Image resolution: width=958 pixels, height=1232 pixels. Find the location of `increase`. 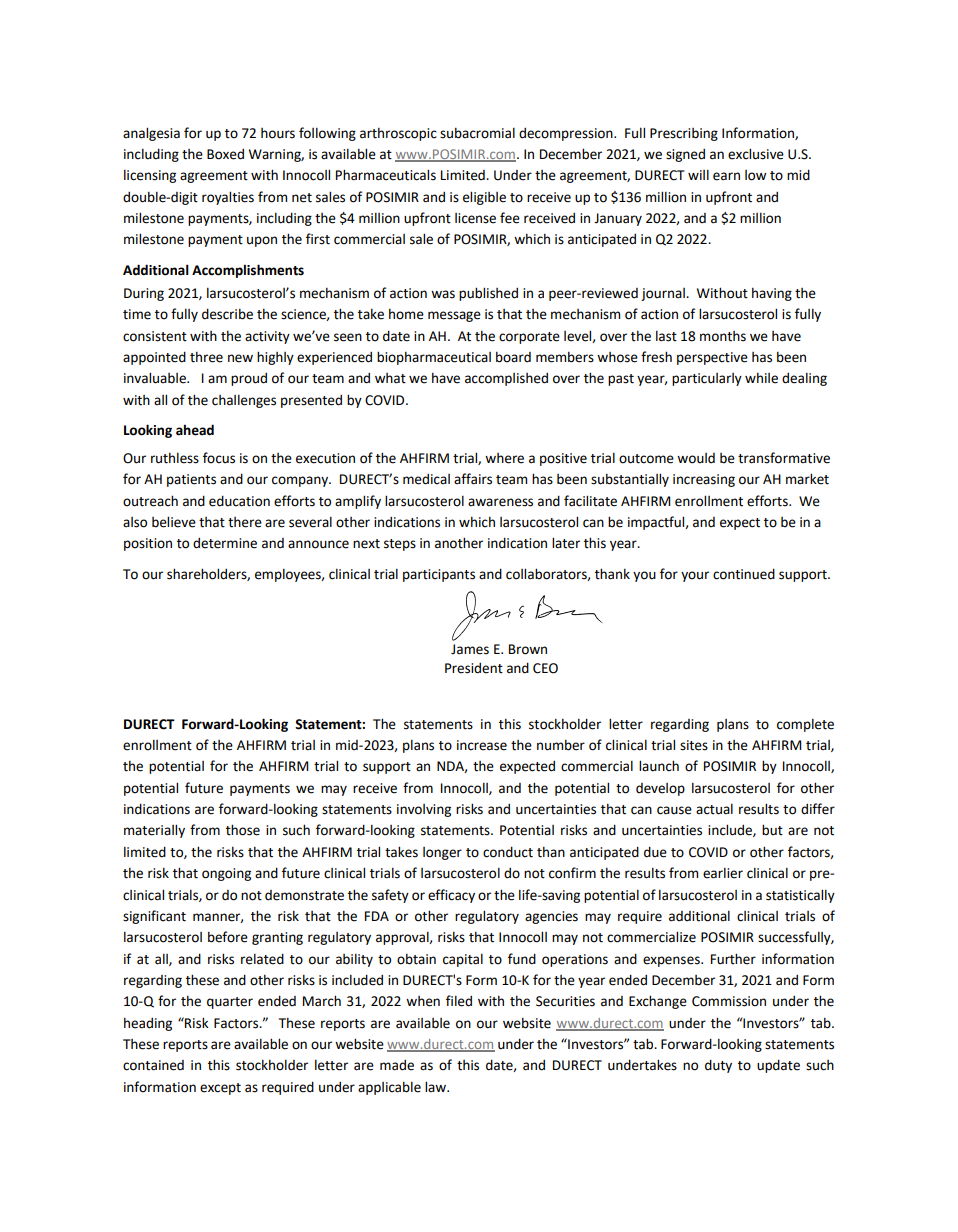

increase is located at coordinates (482, 745).
